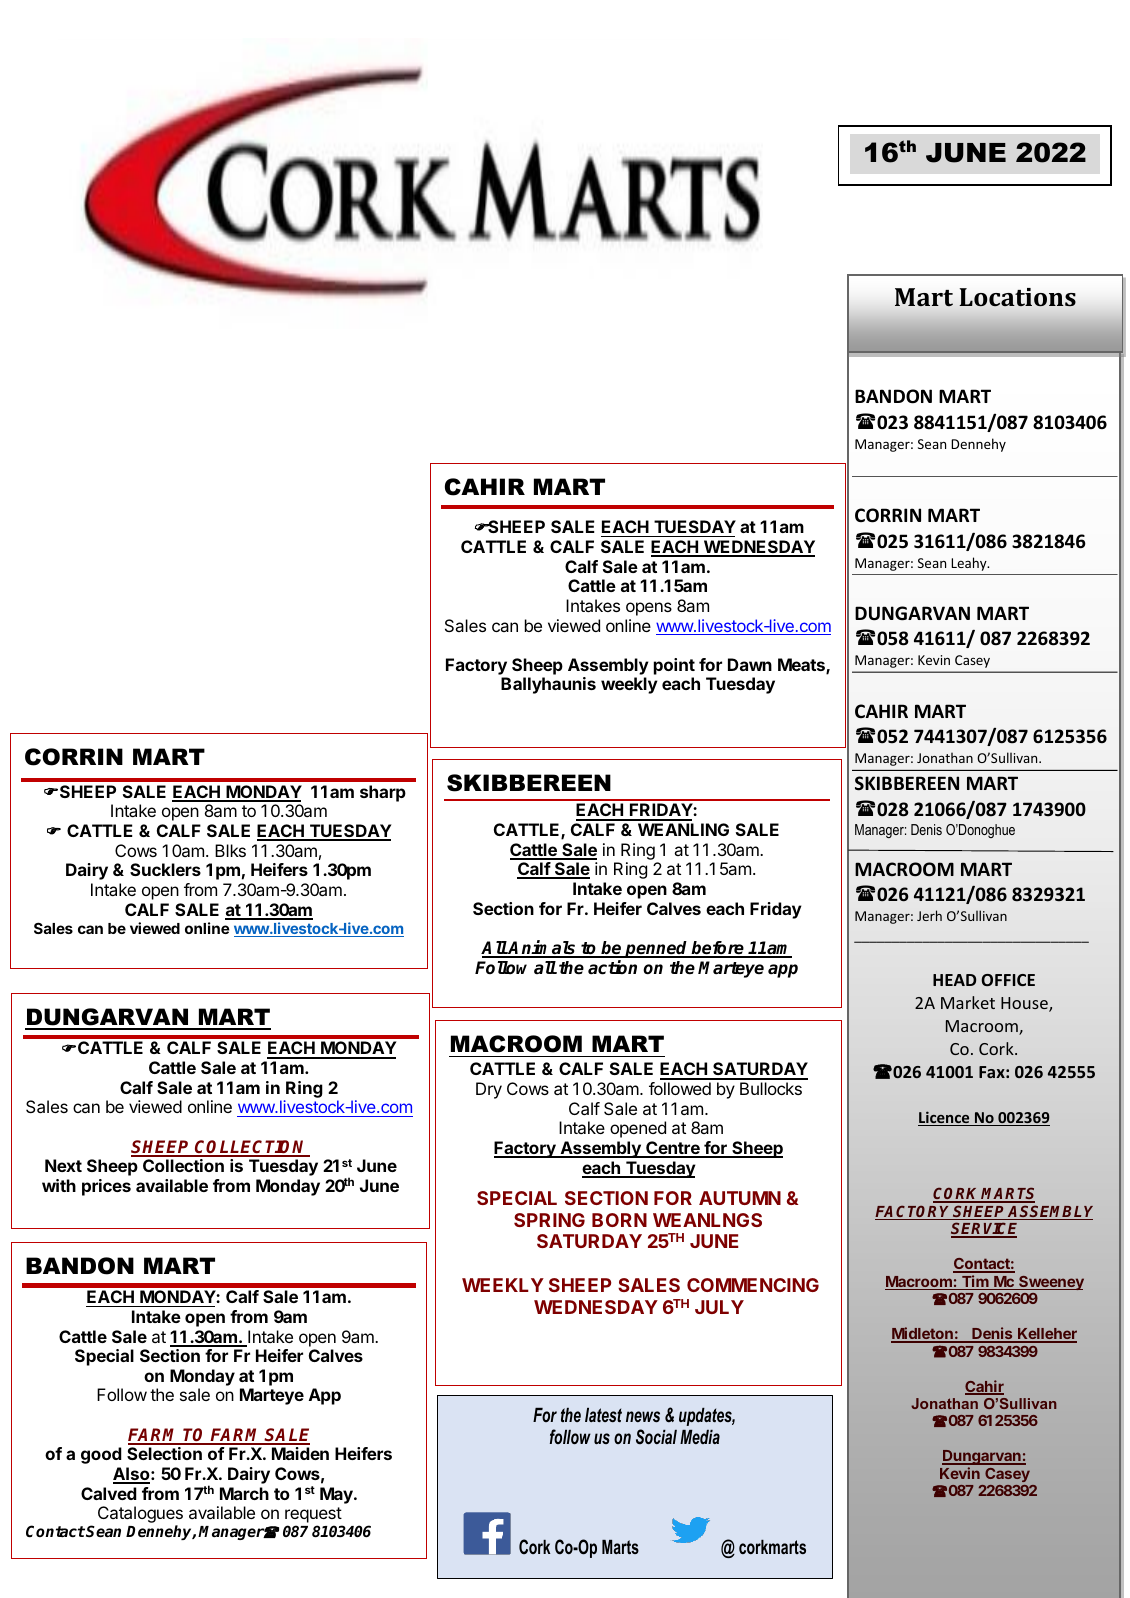 The height and width of the screenshot is (1598, 1130). Describe the element at coordinates (489, 1090) in the screenshot. I see `Dry` at that location.
